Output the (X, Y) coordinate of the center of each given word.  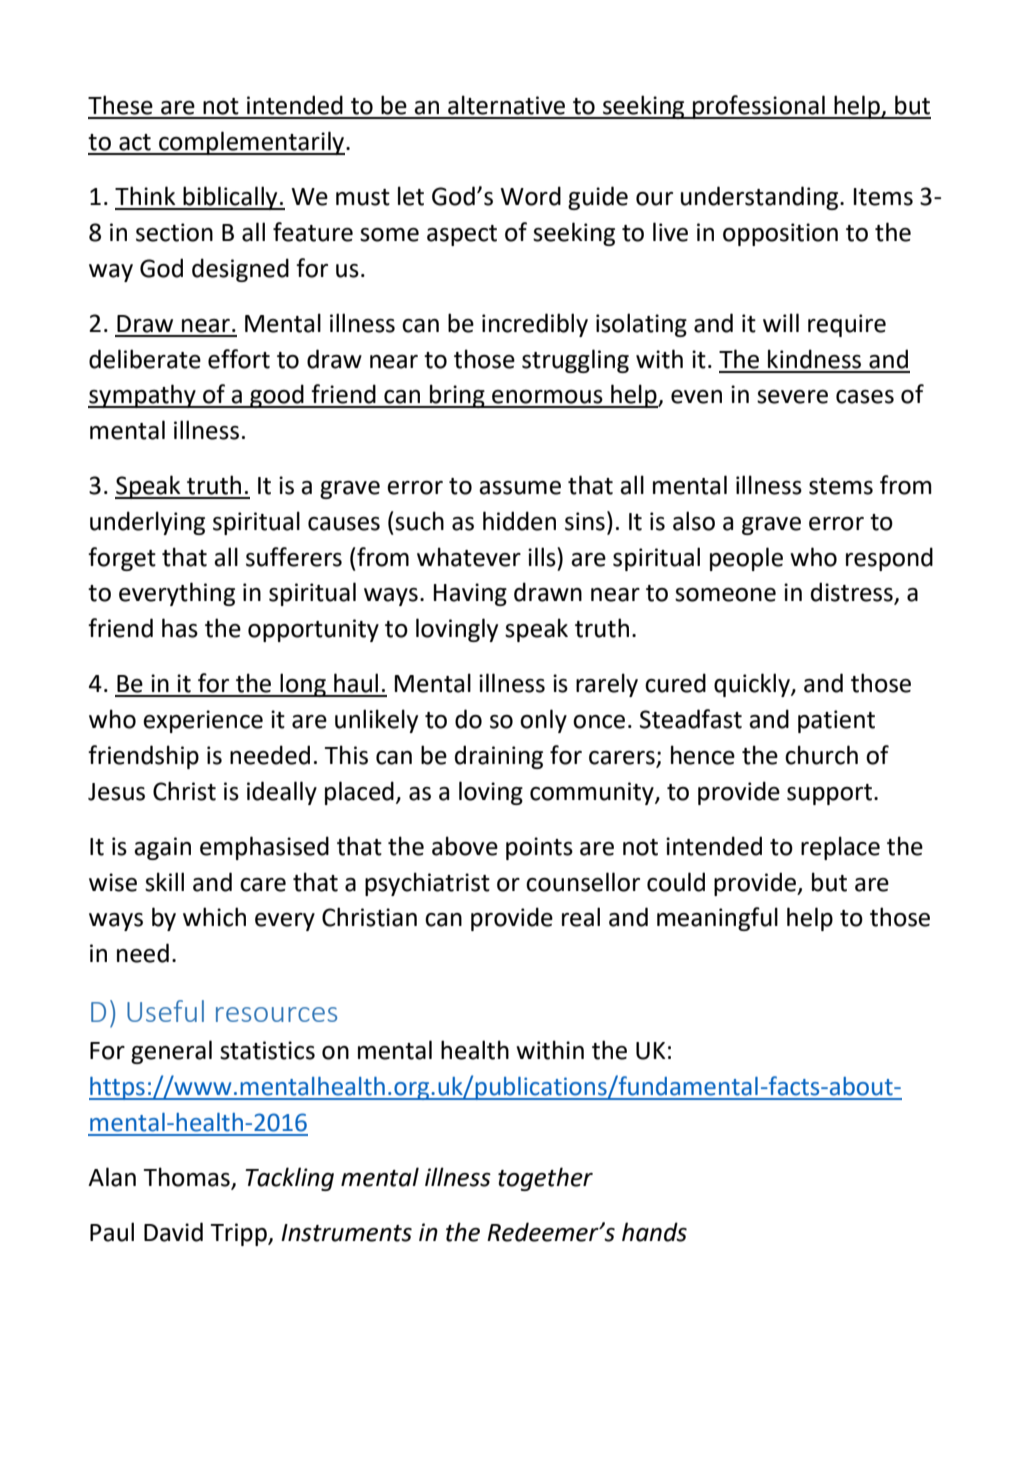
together (545, 1179)
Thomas (188, 1178)
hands (654, 1232)
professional (759, 107)
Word (530, 196)
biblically (231, 198)
